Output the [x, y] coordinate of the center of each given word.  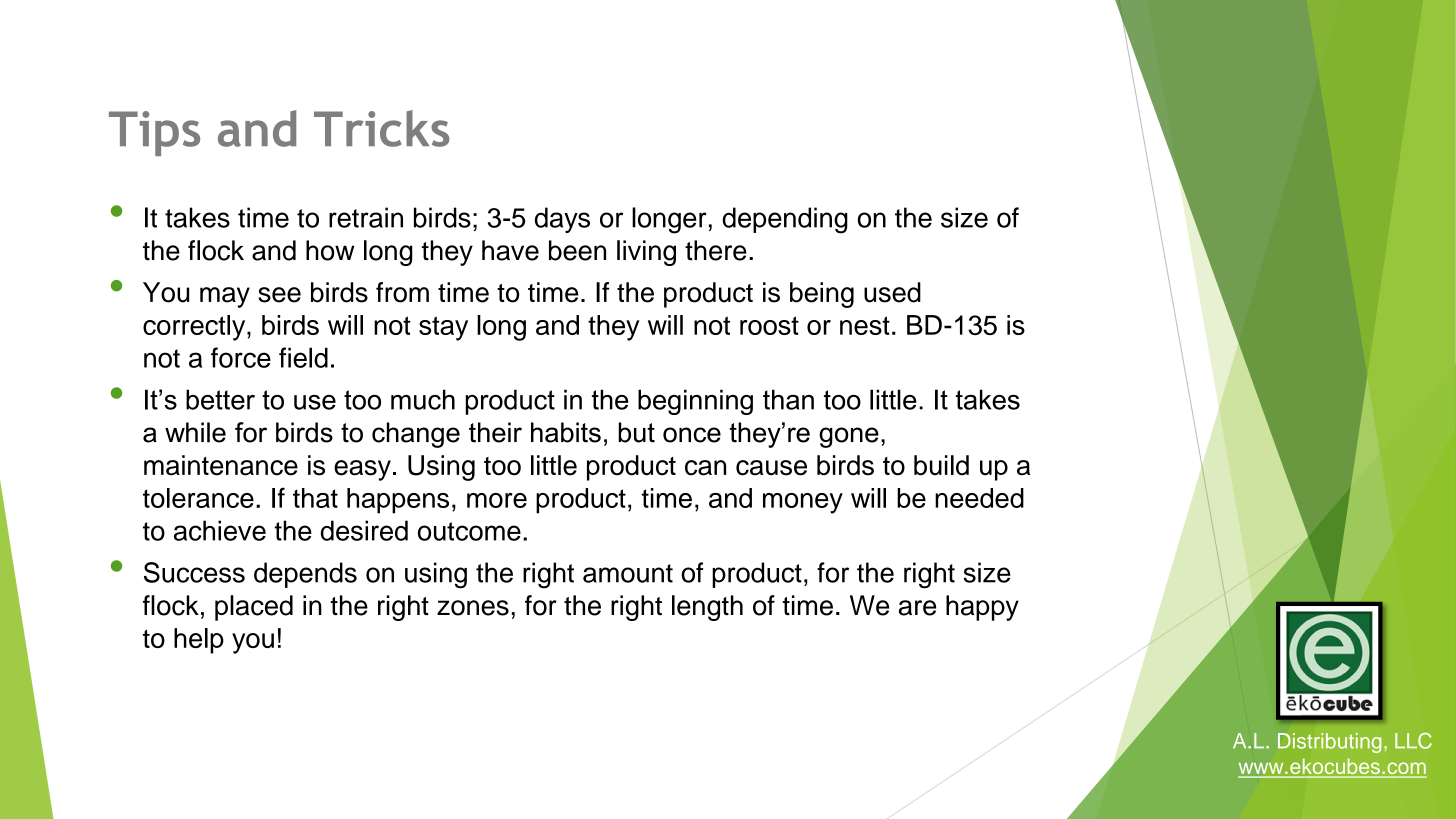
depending [785, 220]
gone [849, 437]
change [416, 435]
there [716, 250]
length [707, 608]
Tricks [381, 128]
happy [982, 608]
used [892, 292]
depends [305, 575]
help [199, 641]
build [941, 465]
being [822, 295]
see [279, 295]
